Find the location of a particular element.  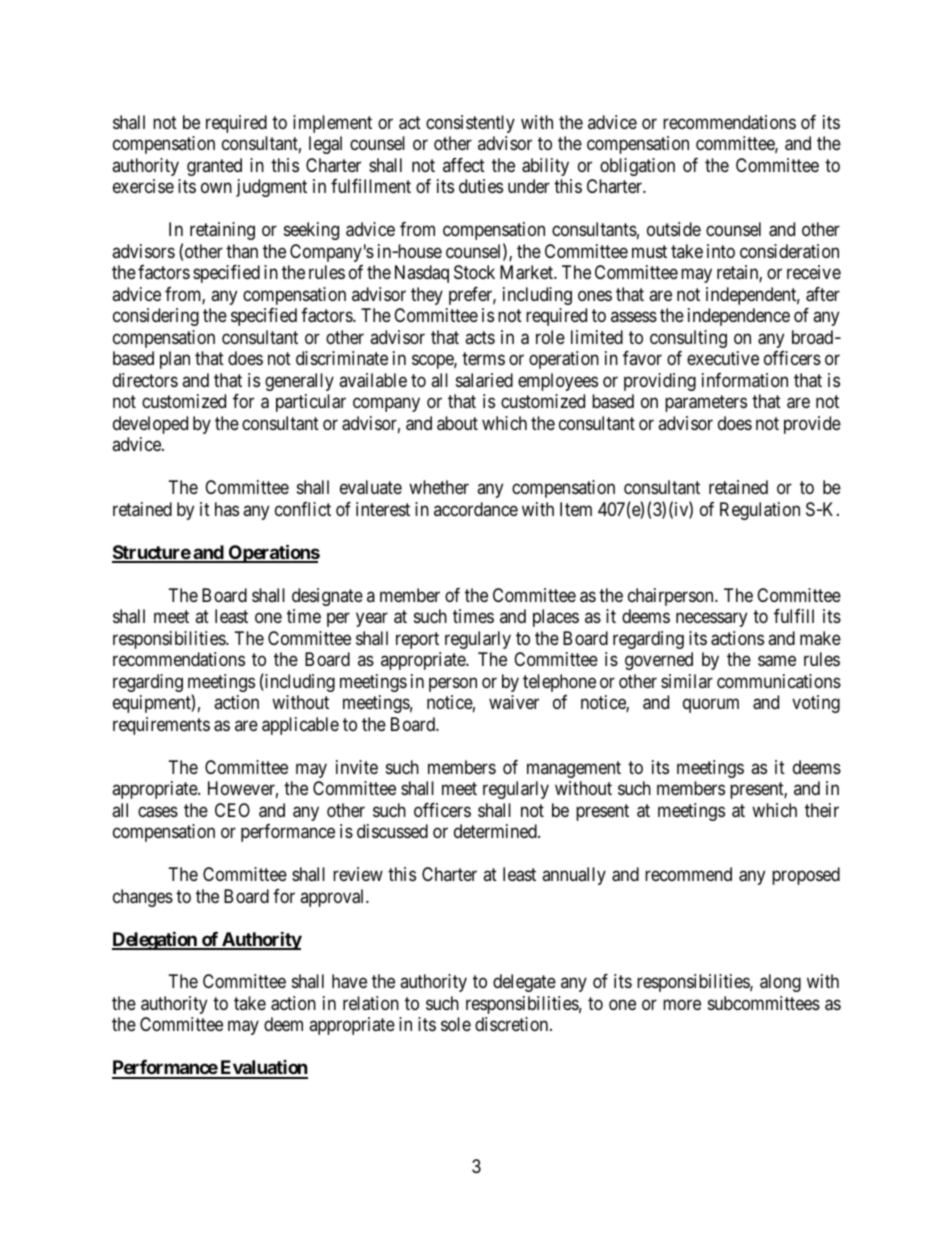

affect is located at coordinates (464, 165).
